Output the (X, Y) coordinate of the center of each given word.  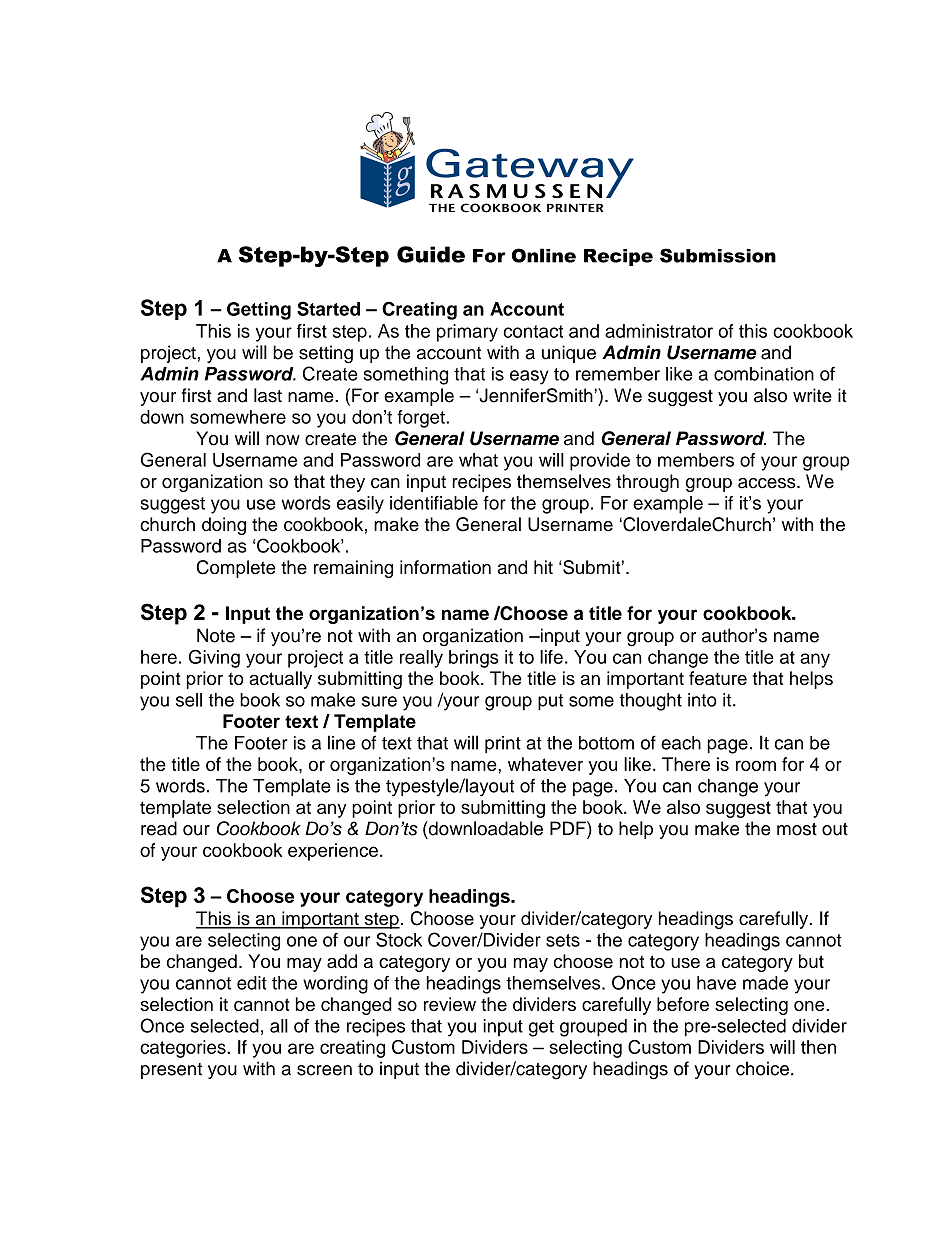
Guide (431, 254)
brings (474, 659)
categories (184, 1049)
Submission (718, 255)
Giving (214, 659)
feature (718, 678)
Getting (259, 311)
